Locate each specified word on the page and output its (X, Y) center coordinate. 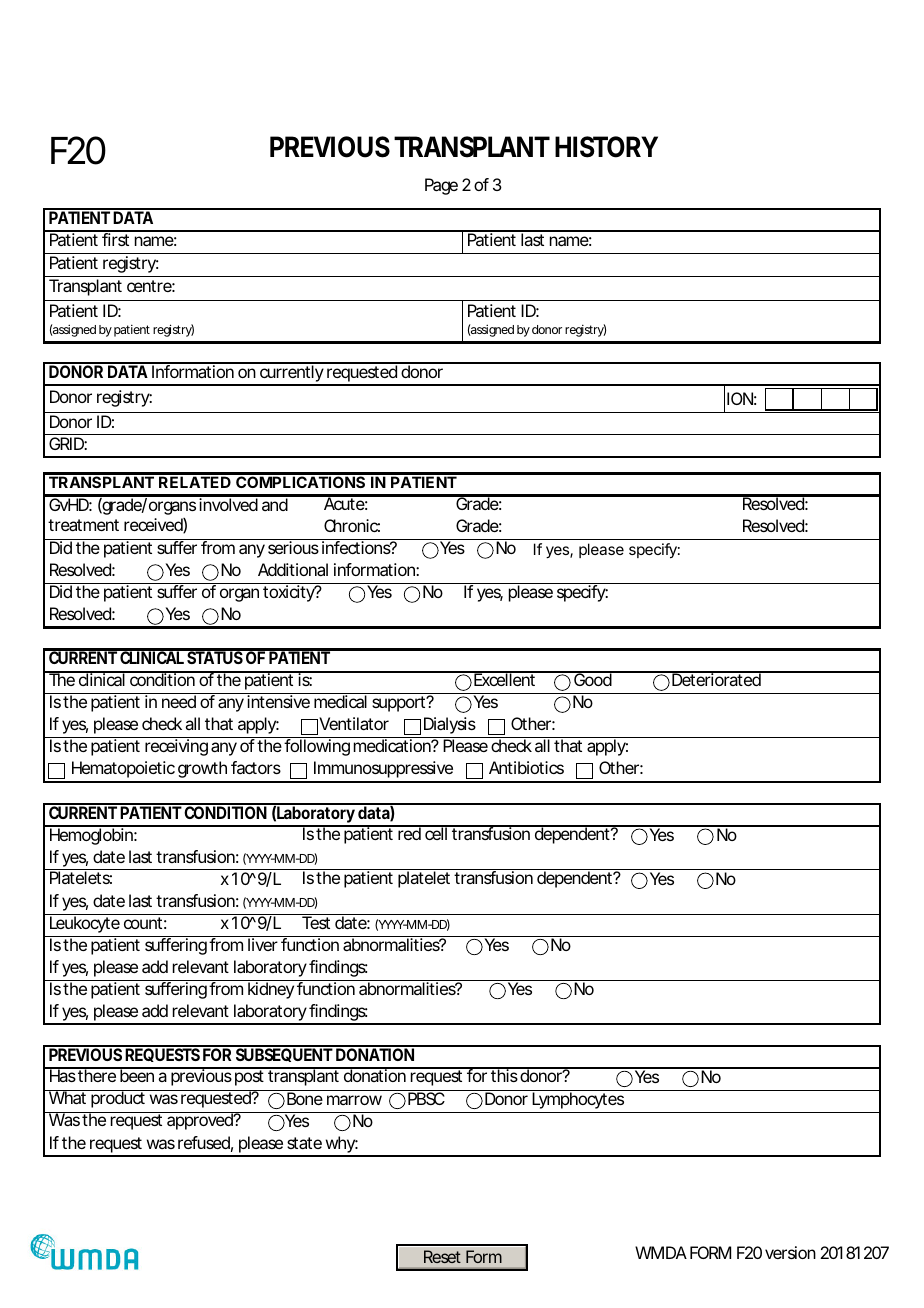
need (179, 701)
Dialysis (450, 725)
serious (293, 547)
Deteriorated (716, 679)
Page (441, 186)
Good (592, 679)
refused (204, 1142)
